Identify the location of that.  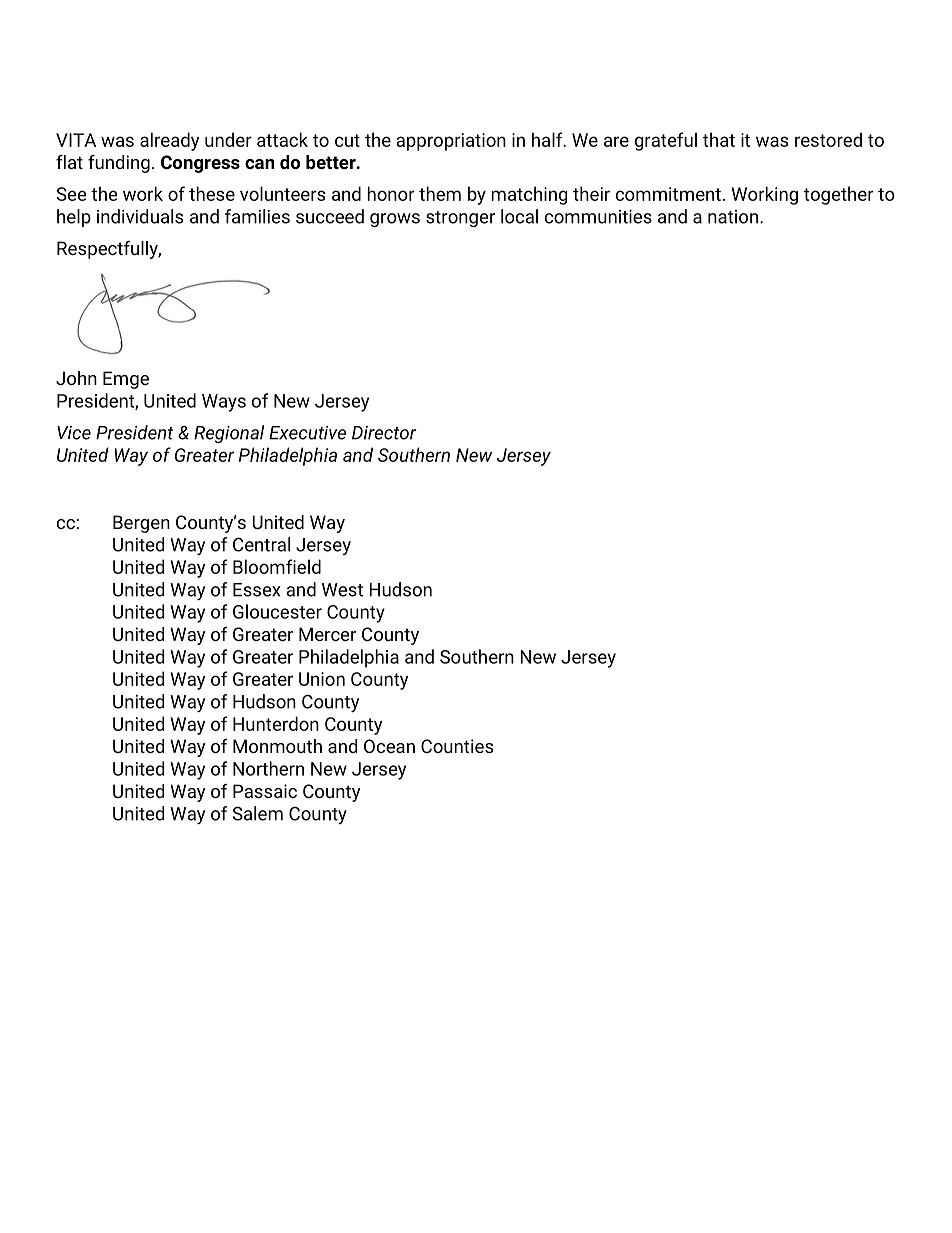
(719, 139).
